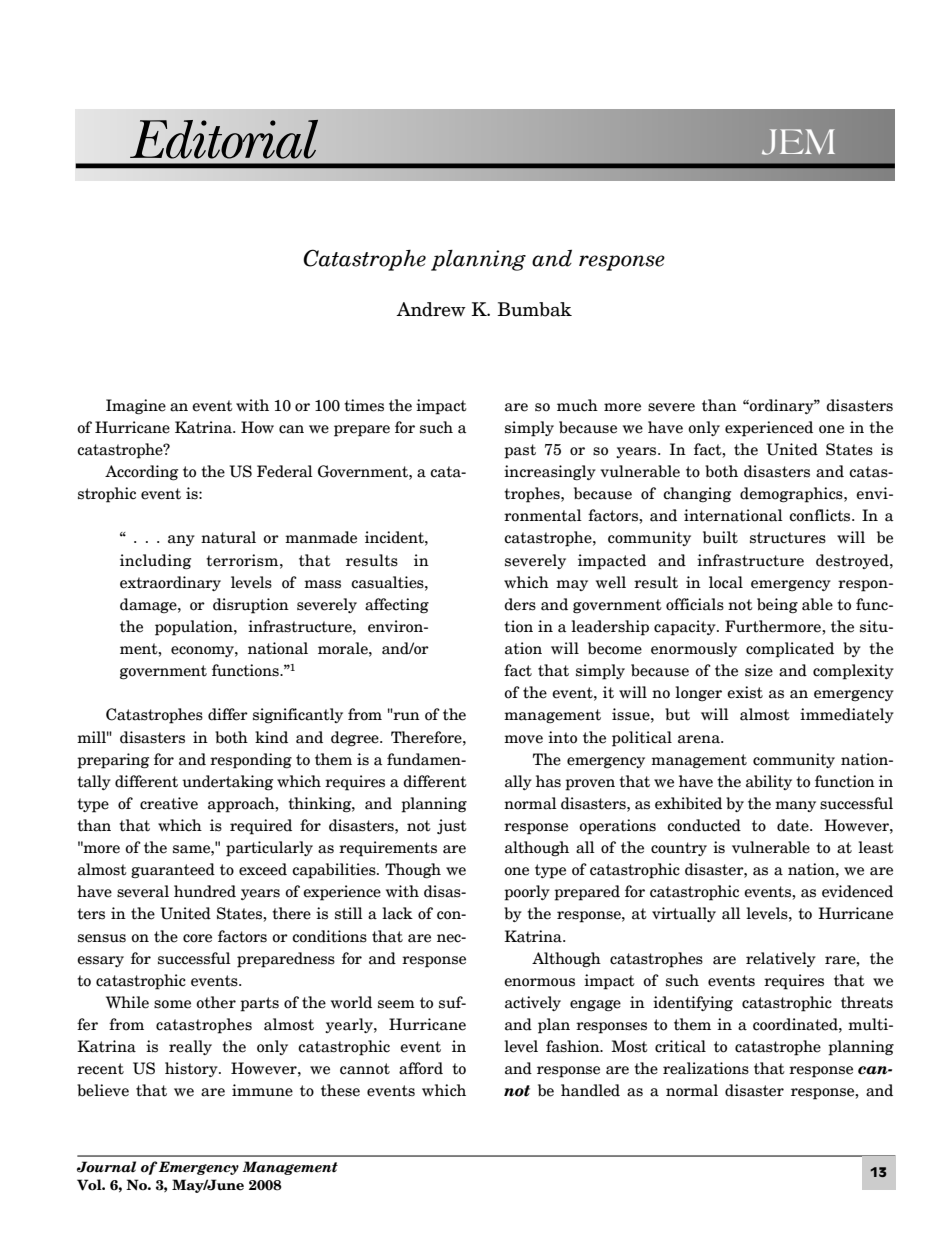  I want to click on handled, so click(590, 1090).
